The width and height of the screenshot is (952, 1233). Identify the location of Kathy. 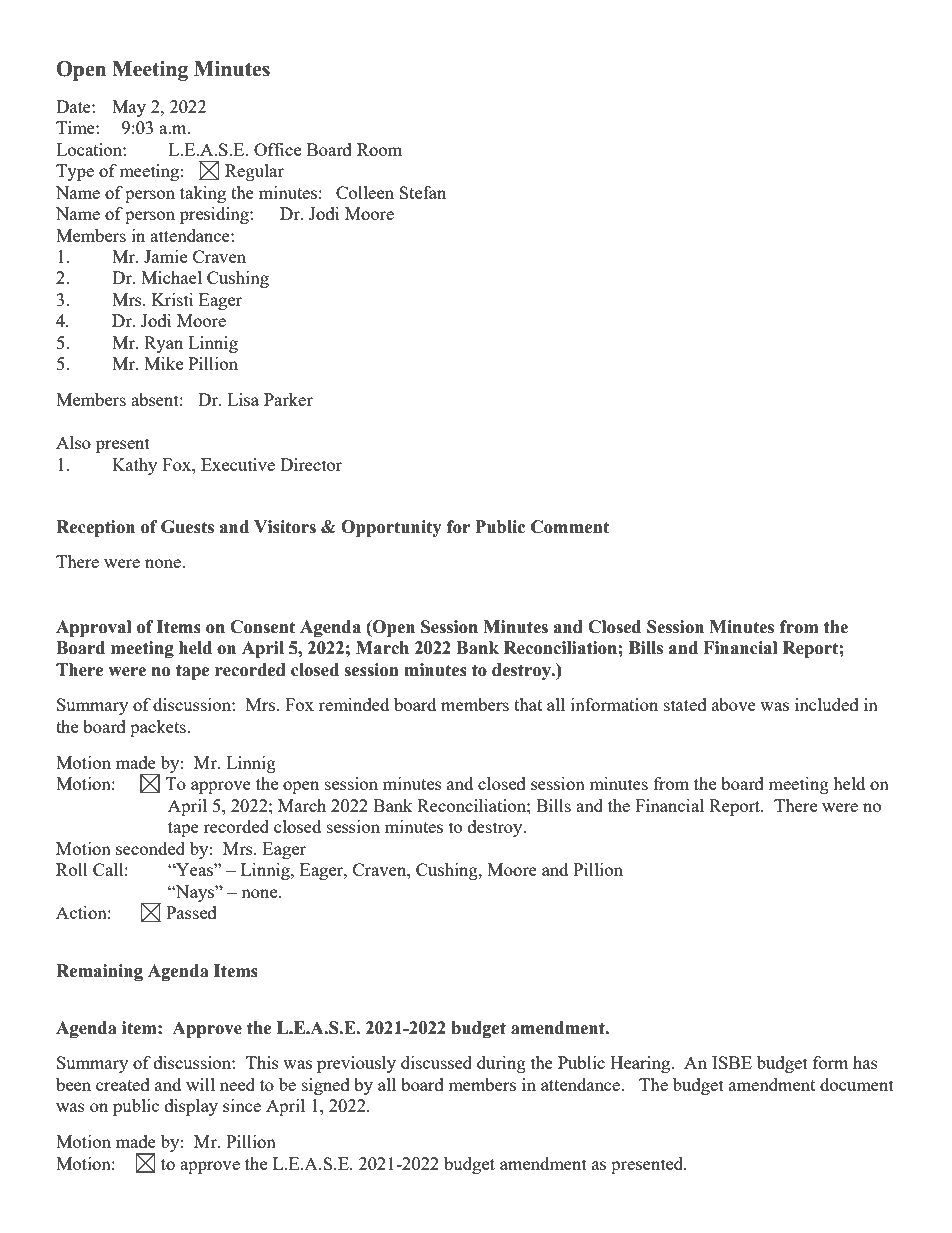
(134, 466).
